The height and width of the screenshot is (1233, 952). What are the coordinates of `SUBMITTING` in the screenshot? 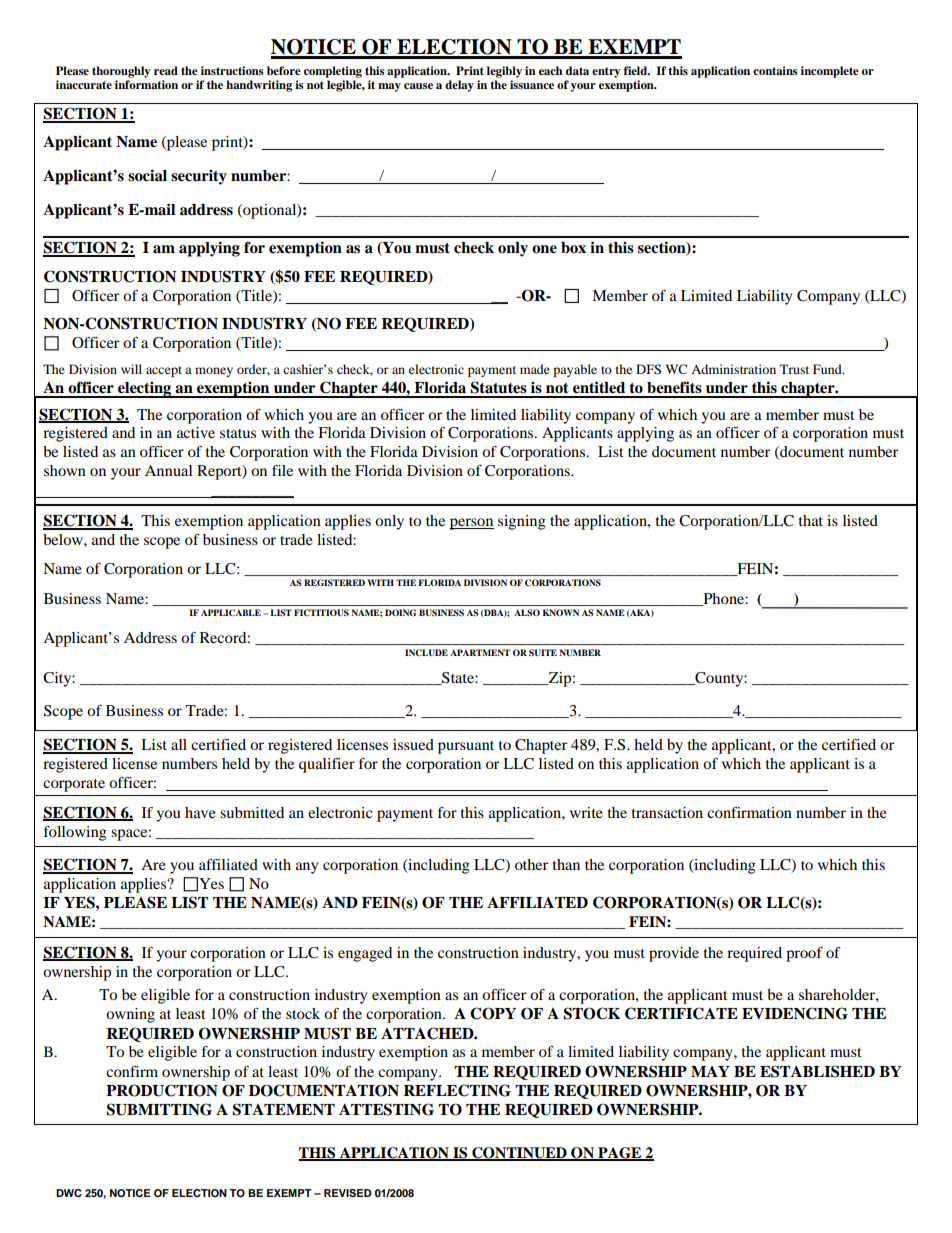 It's located at (159, 1109).
